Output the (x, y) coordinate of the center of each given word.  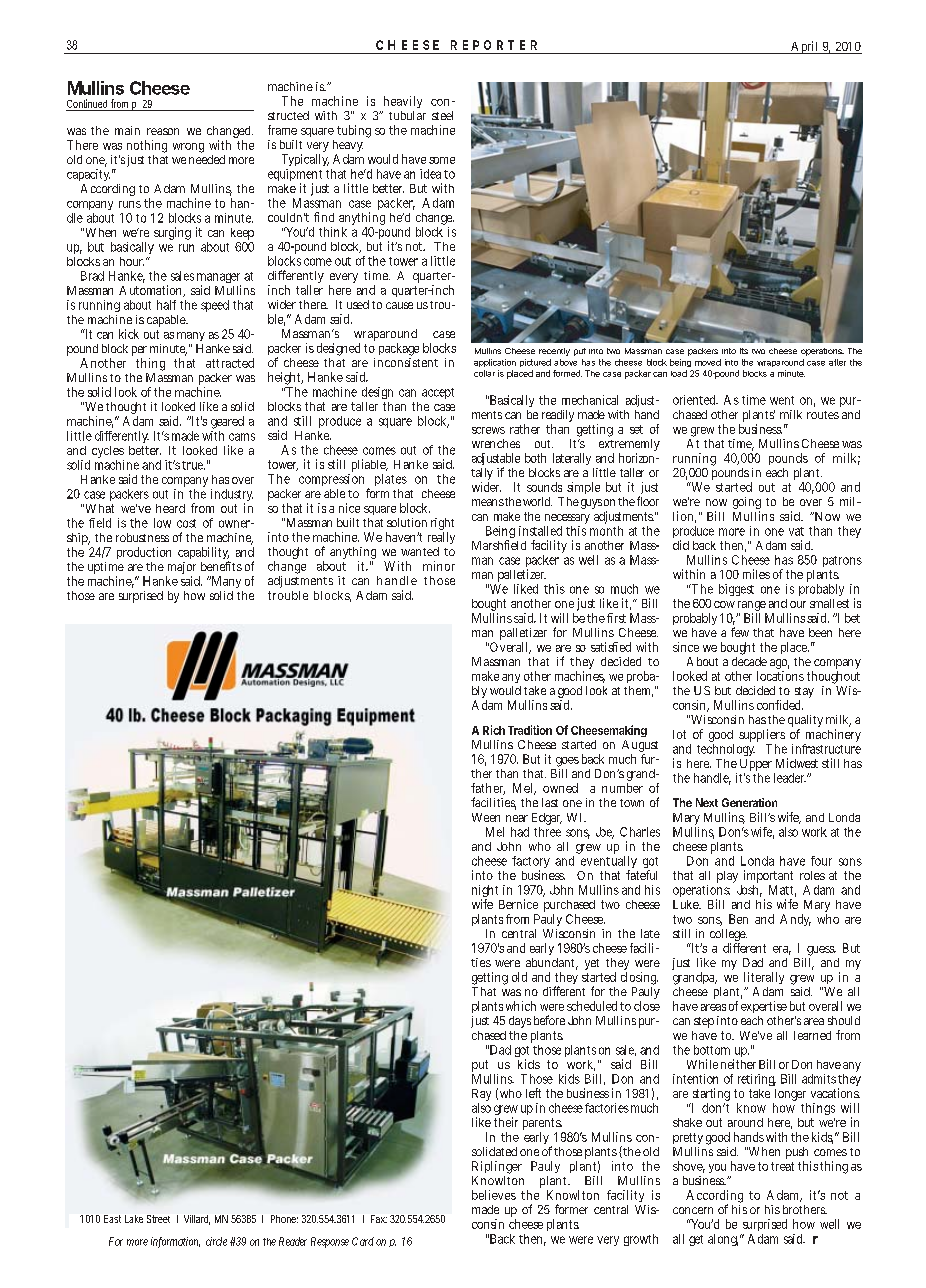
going (747, 504)
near (517, 818)
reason (163, 131)
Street (158, 1219)
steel (442, 115)
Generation (749, 802)
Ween (486, 817)
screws (488, 430)
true (193, 465)
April (805, 47)
